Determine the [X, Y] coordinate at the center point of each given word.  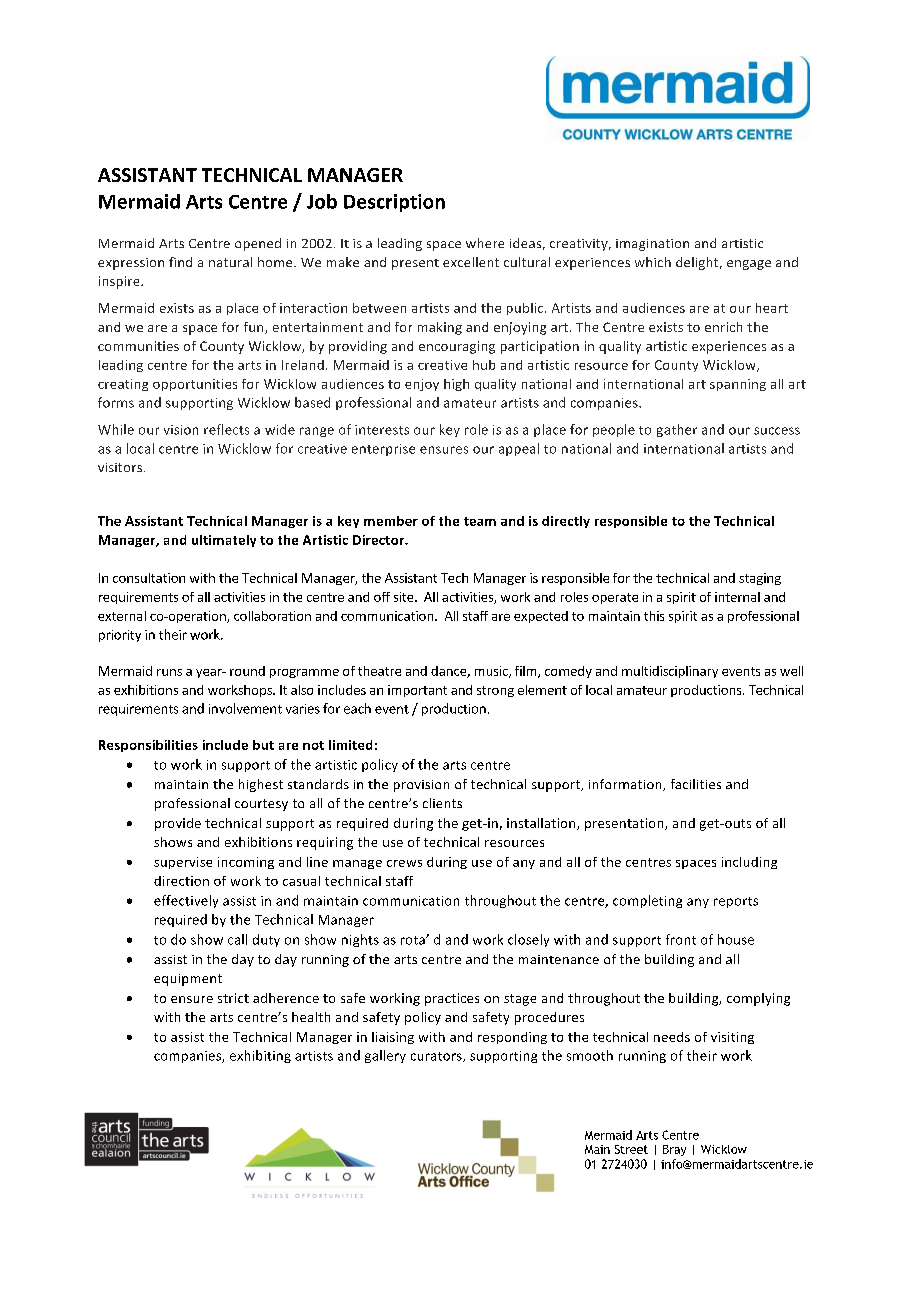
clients [442, 803]
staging [760, 579]
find [180, 262]
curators [437, 1057]
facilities [696, 784]
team [480, 521]
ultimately [224, 541]
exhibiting [260, 1056]
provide [178, 824]
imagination [652, 245]
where [485, 243]
